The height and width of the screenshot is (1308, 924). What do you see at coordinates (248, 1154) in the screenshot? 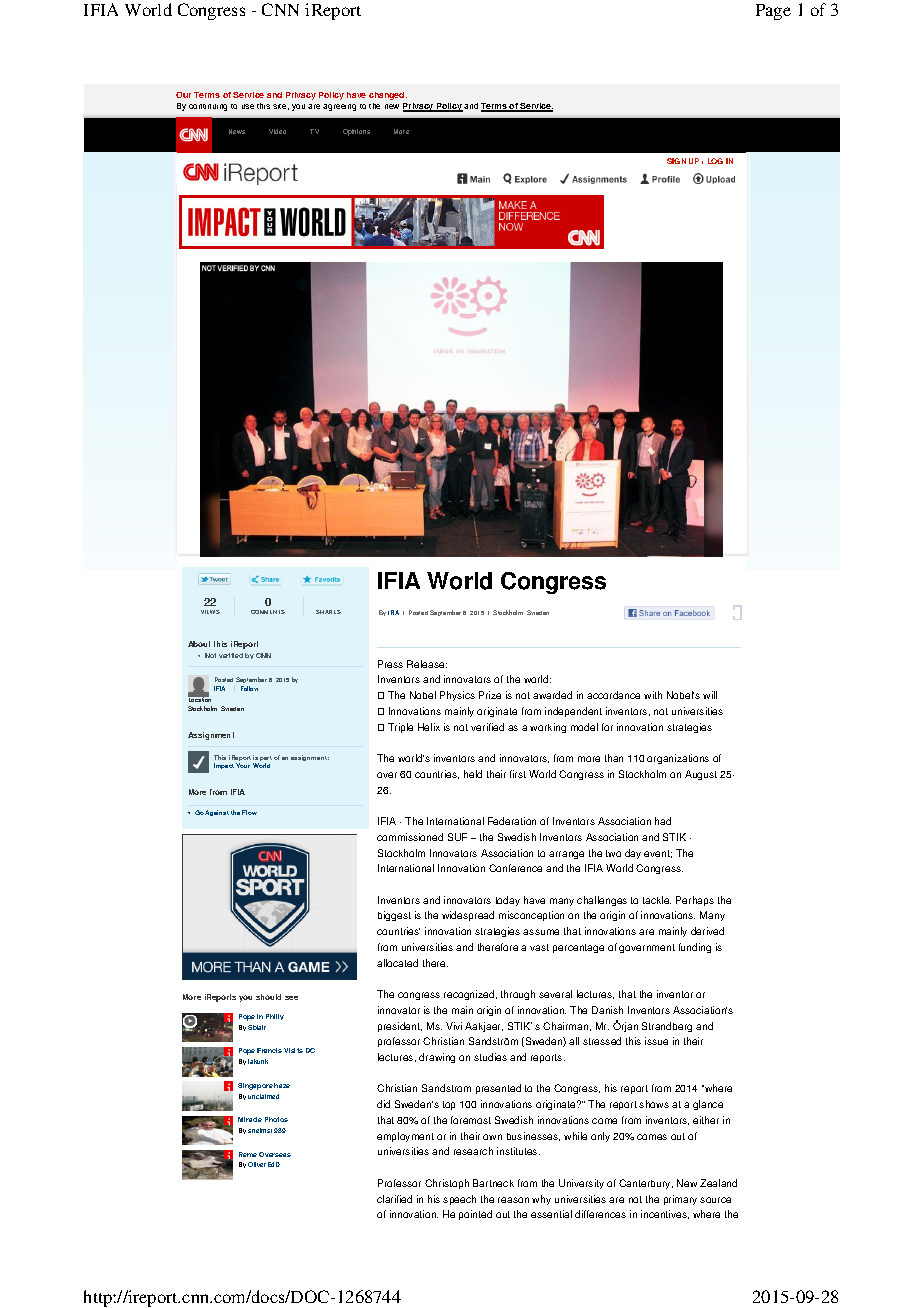
I see `Reme` at bounding box center [248, 1154].
